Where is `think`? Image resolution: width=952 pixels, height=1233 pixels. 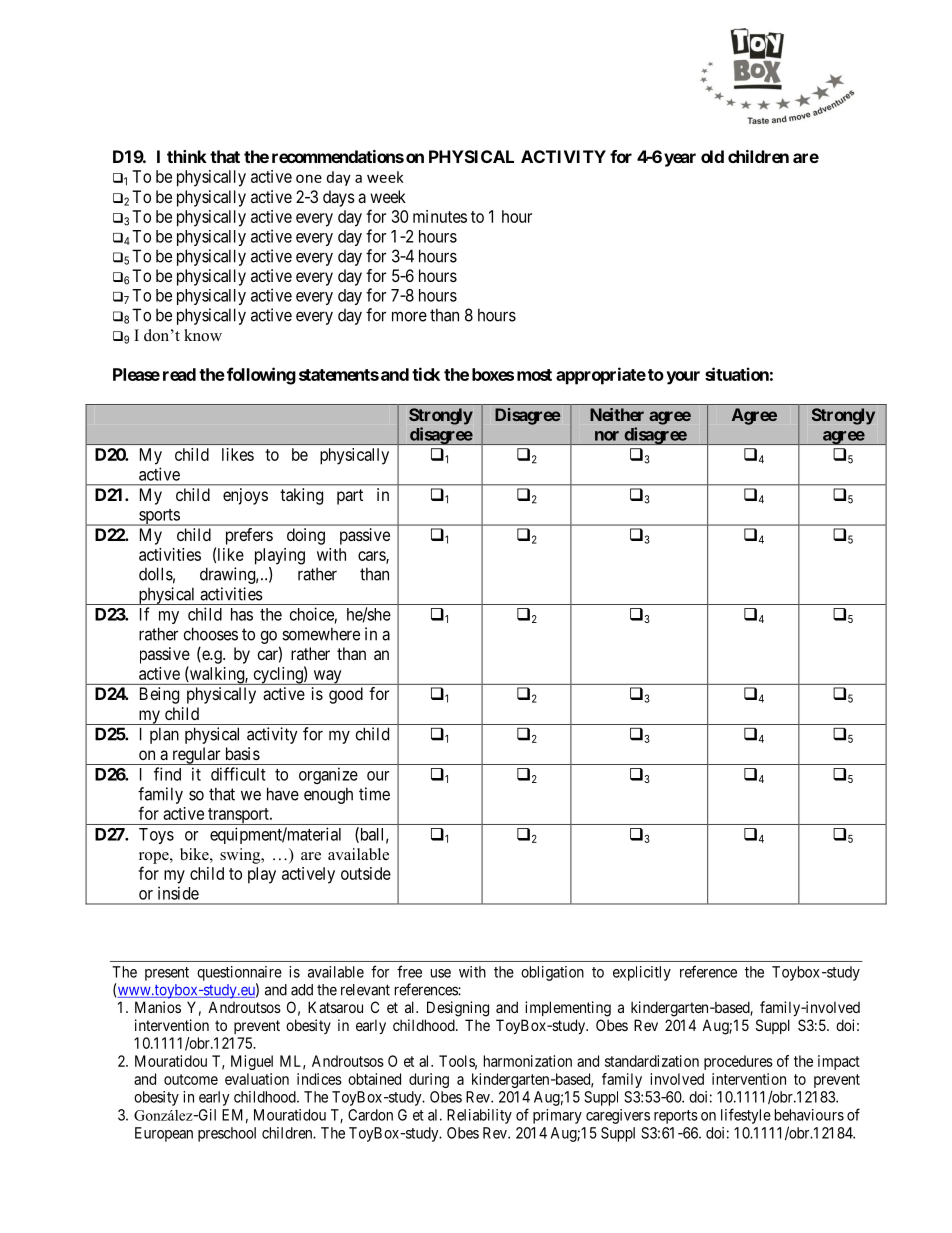 think is located at coordinates (187, 156).
